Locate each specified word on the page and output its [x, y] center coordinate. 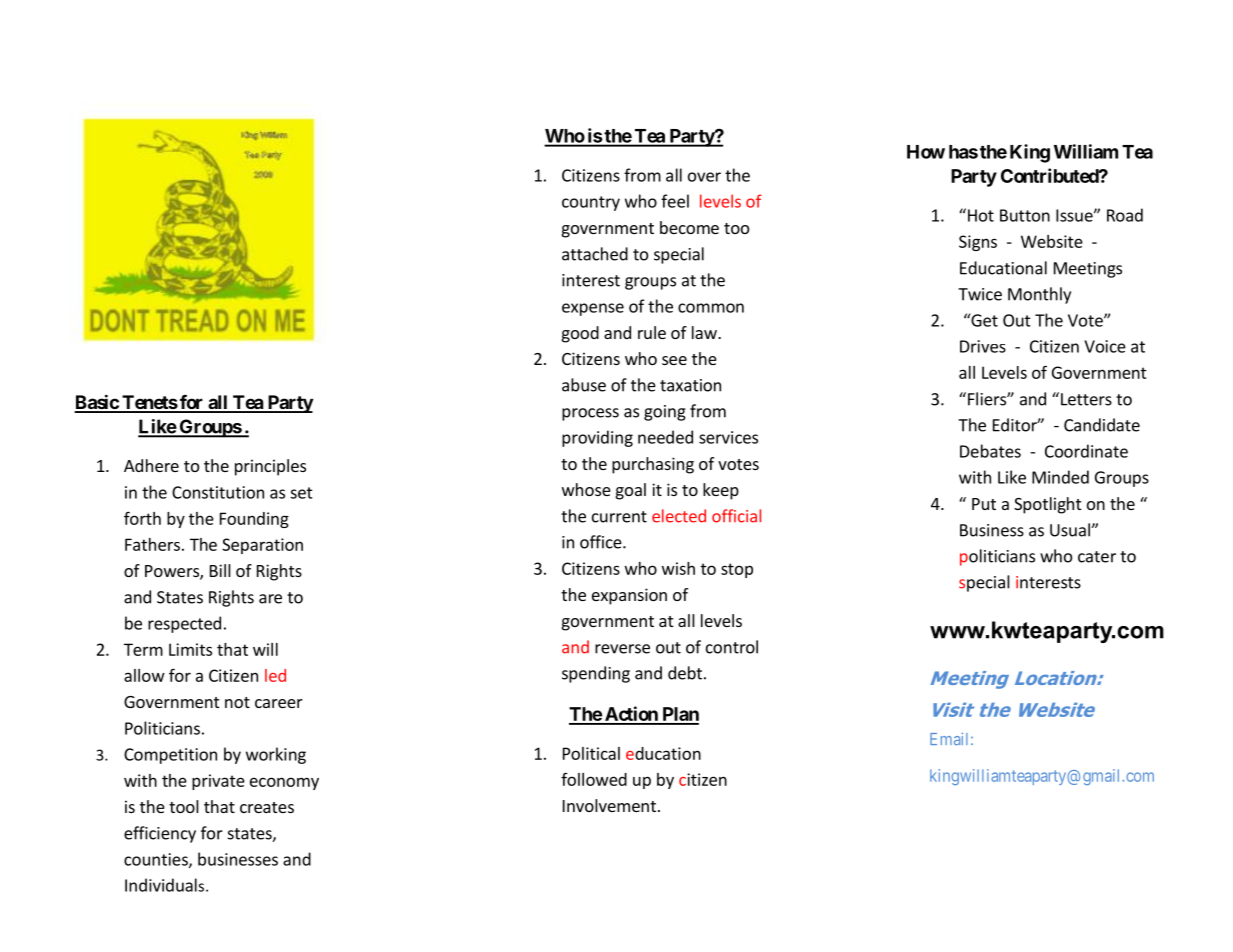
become [689, 227]
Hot [981, 215]
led [275, 675]
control [732, 647]
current [619, 517]
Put [984, 504]
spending [596, 674]
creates [267, 807]
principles [270, 467]
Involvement [609, 805]
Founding [254, 520]
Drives [983, 346]
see [674, 360]
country [591, 203]
